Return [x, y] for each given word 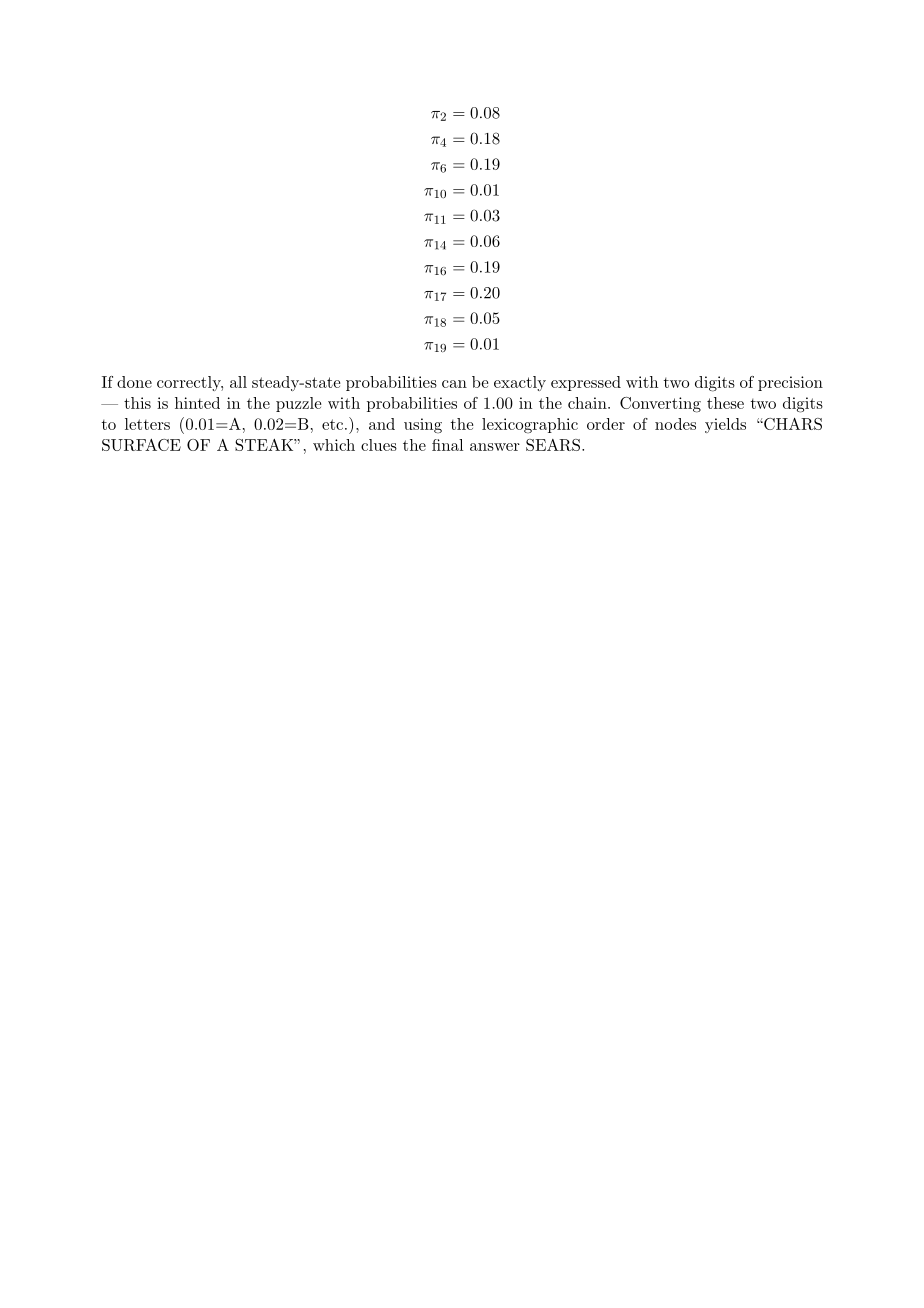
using [423, 426]
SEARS [553, 445]
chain [587, 403]
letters [147, 424]
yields [725, 425]
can [454, 384]
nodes [675, 424]
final [447, 445]
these [725, 403]
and [382, 424]
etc [332, 424]
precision [790, 383]
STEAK [265, 445]
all [238, 382]
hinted [197, 403]
